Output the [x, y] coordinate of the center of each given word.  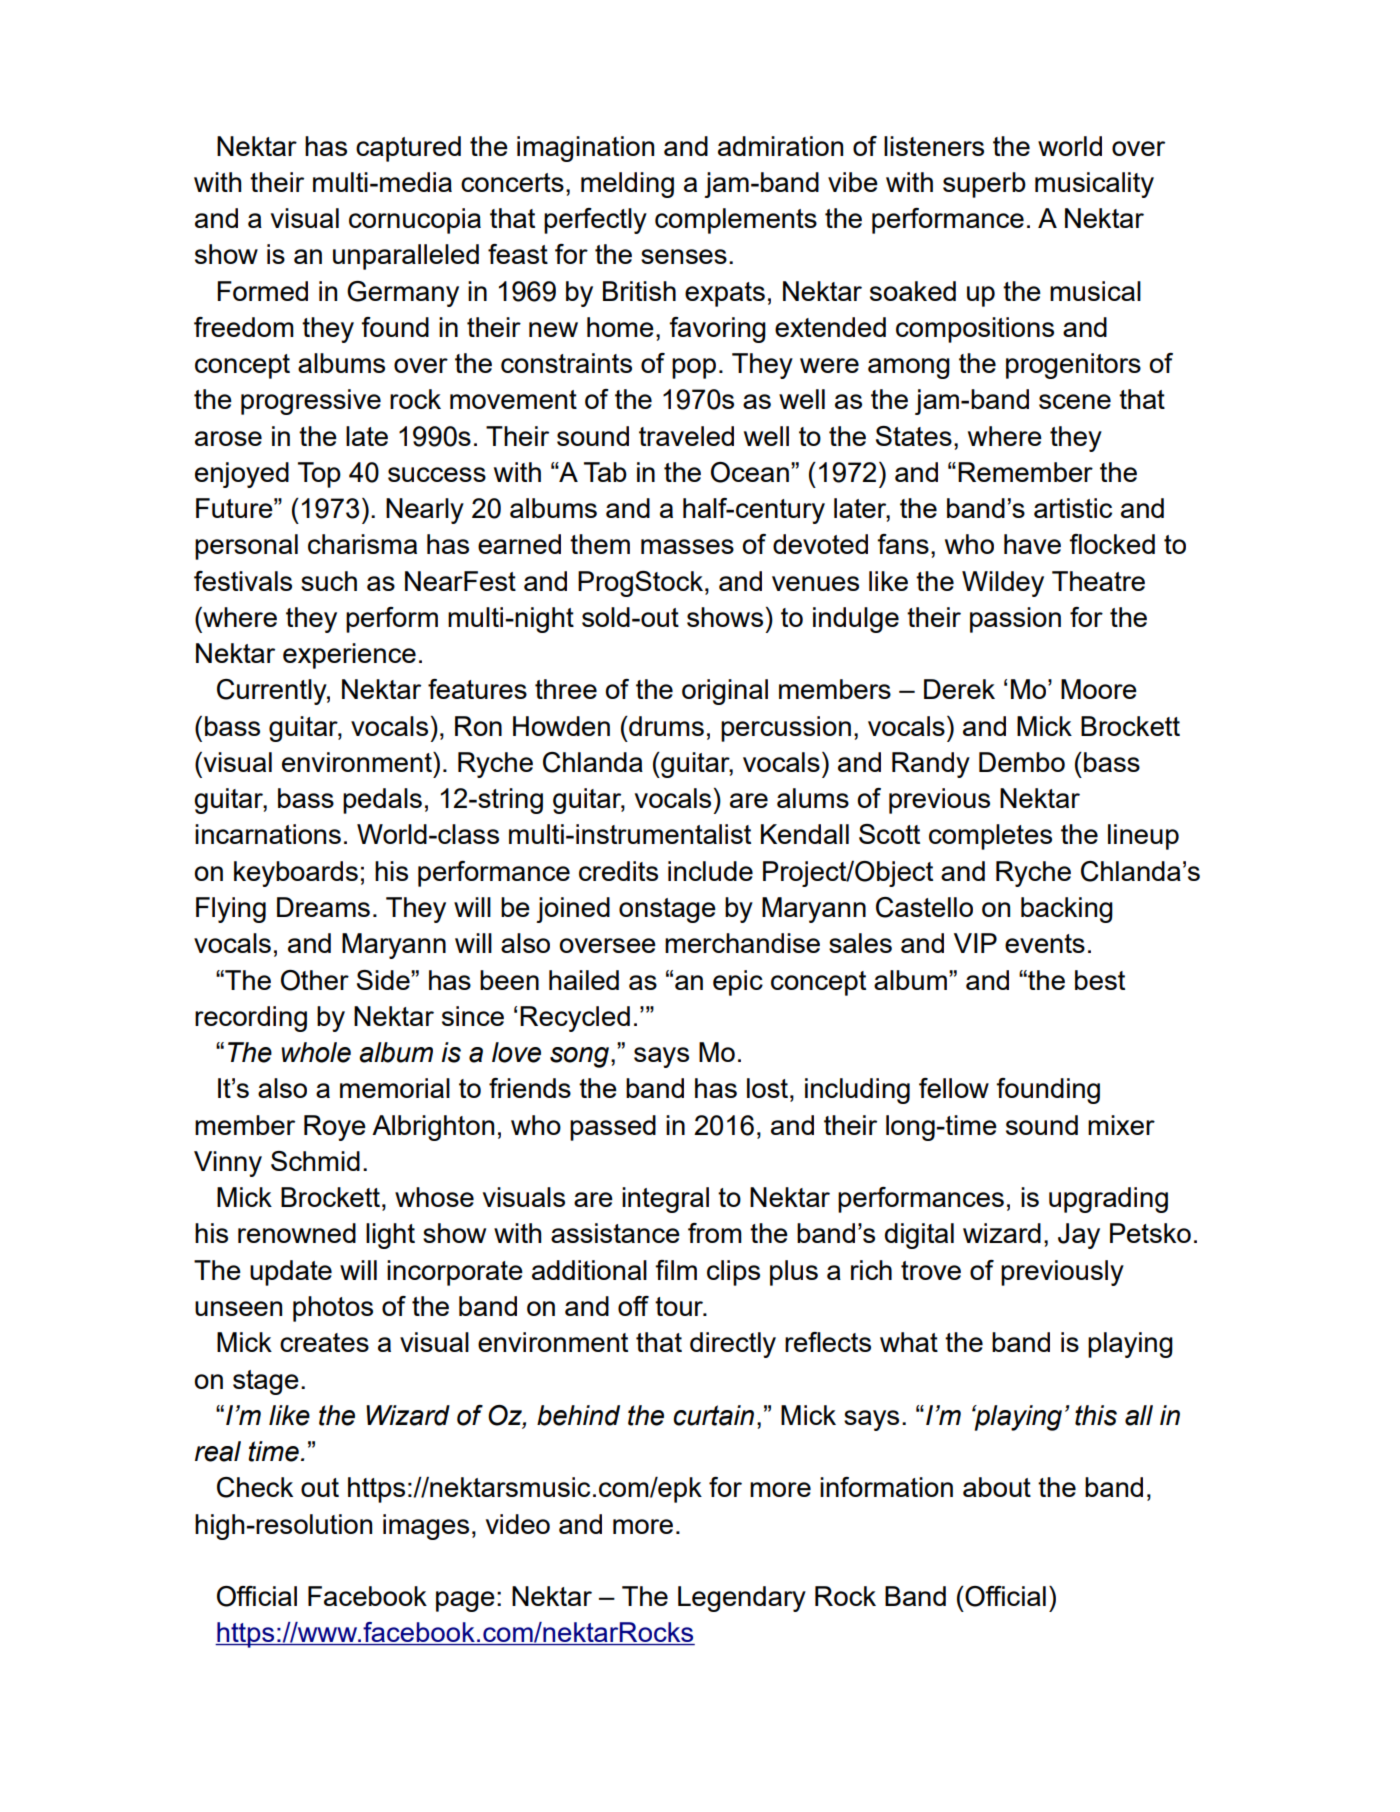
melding [627, 185]
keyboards [296, 874]
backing [1067, 910]
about [997, 1487]
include [710, 871]
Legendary [742, 1599]
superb [984, 185]
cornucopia [415, 221]
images [426, 1527]
